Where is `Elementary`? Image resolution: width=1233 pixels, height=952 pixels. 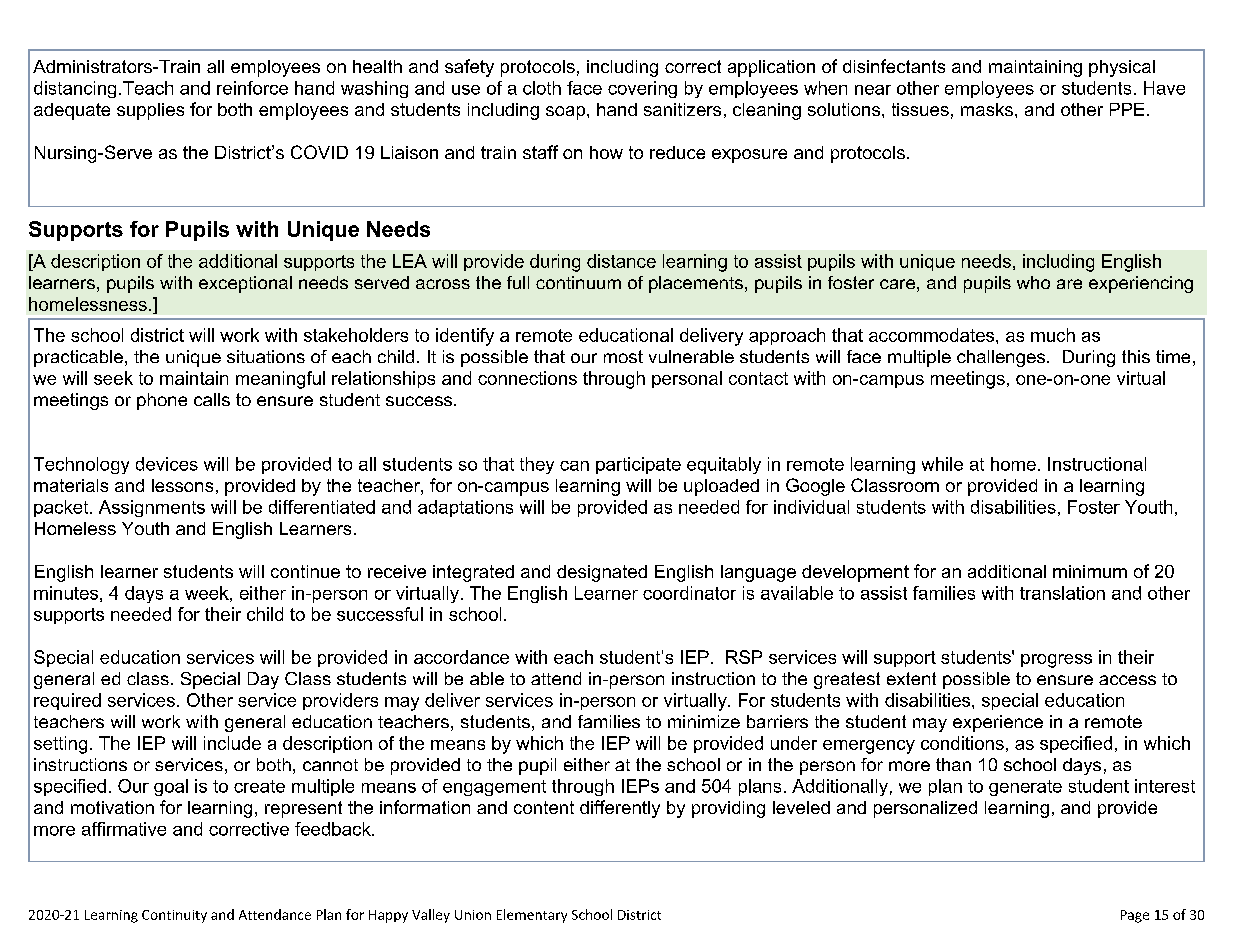
Elementary is located at coordinates (532, 916).
